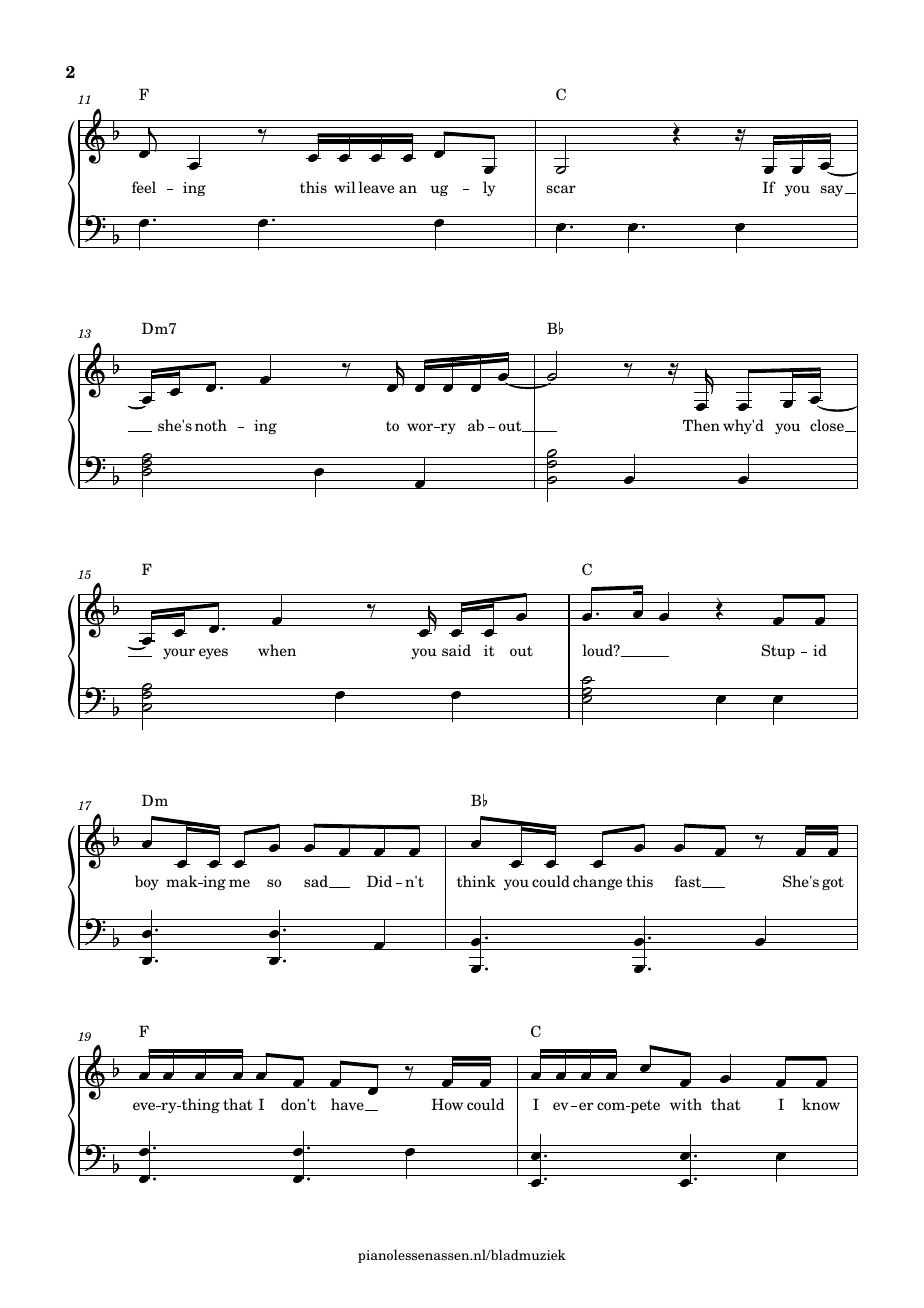  Describe the element at coordinates (144, 187) in the screenshot. I see `feel` at that location.
